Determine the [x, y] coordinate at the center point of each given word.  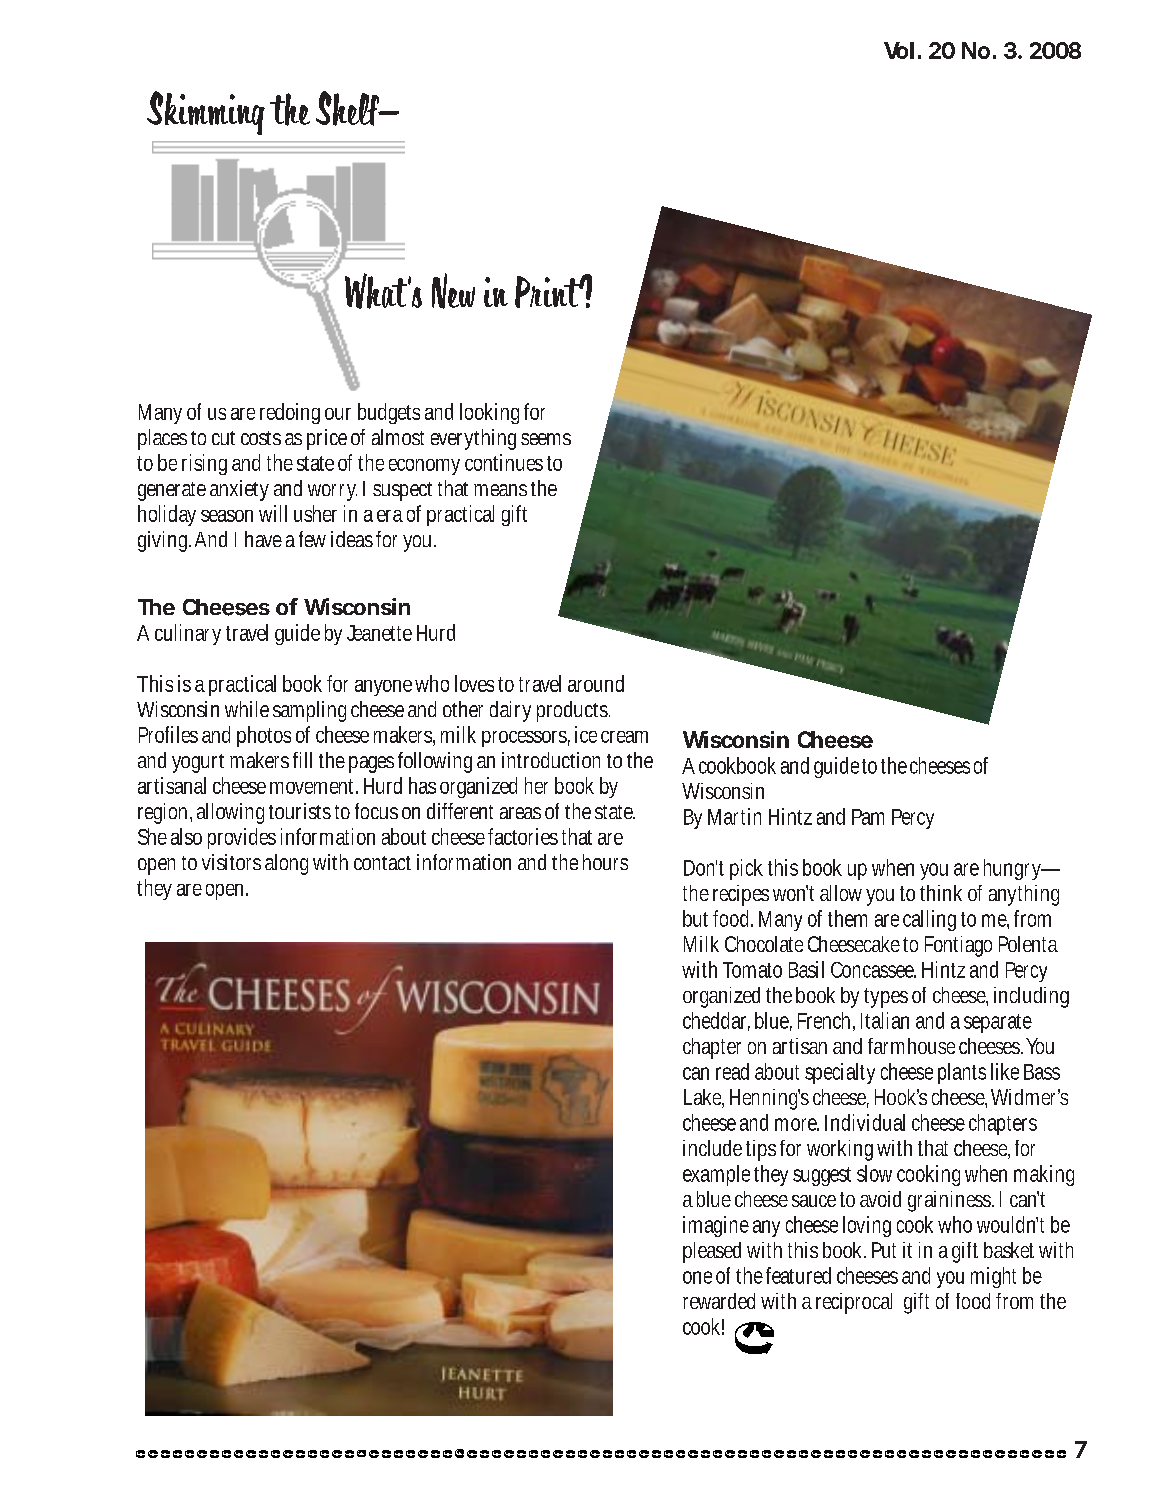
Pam [868, 817]
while [247, 709]
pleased [712, 1252]
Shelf [348, 108]
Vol [899, 50]
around [596, 683]
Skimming [206, 113]
